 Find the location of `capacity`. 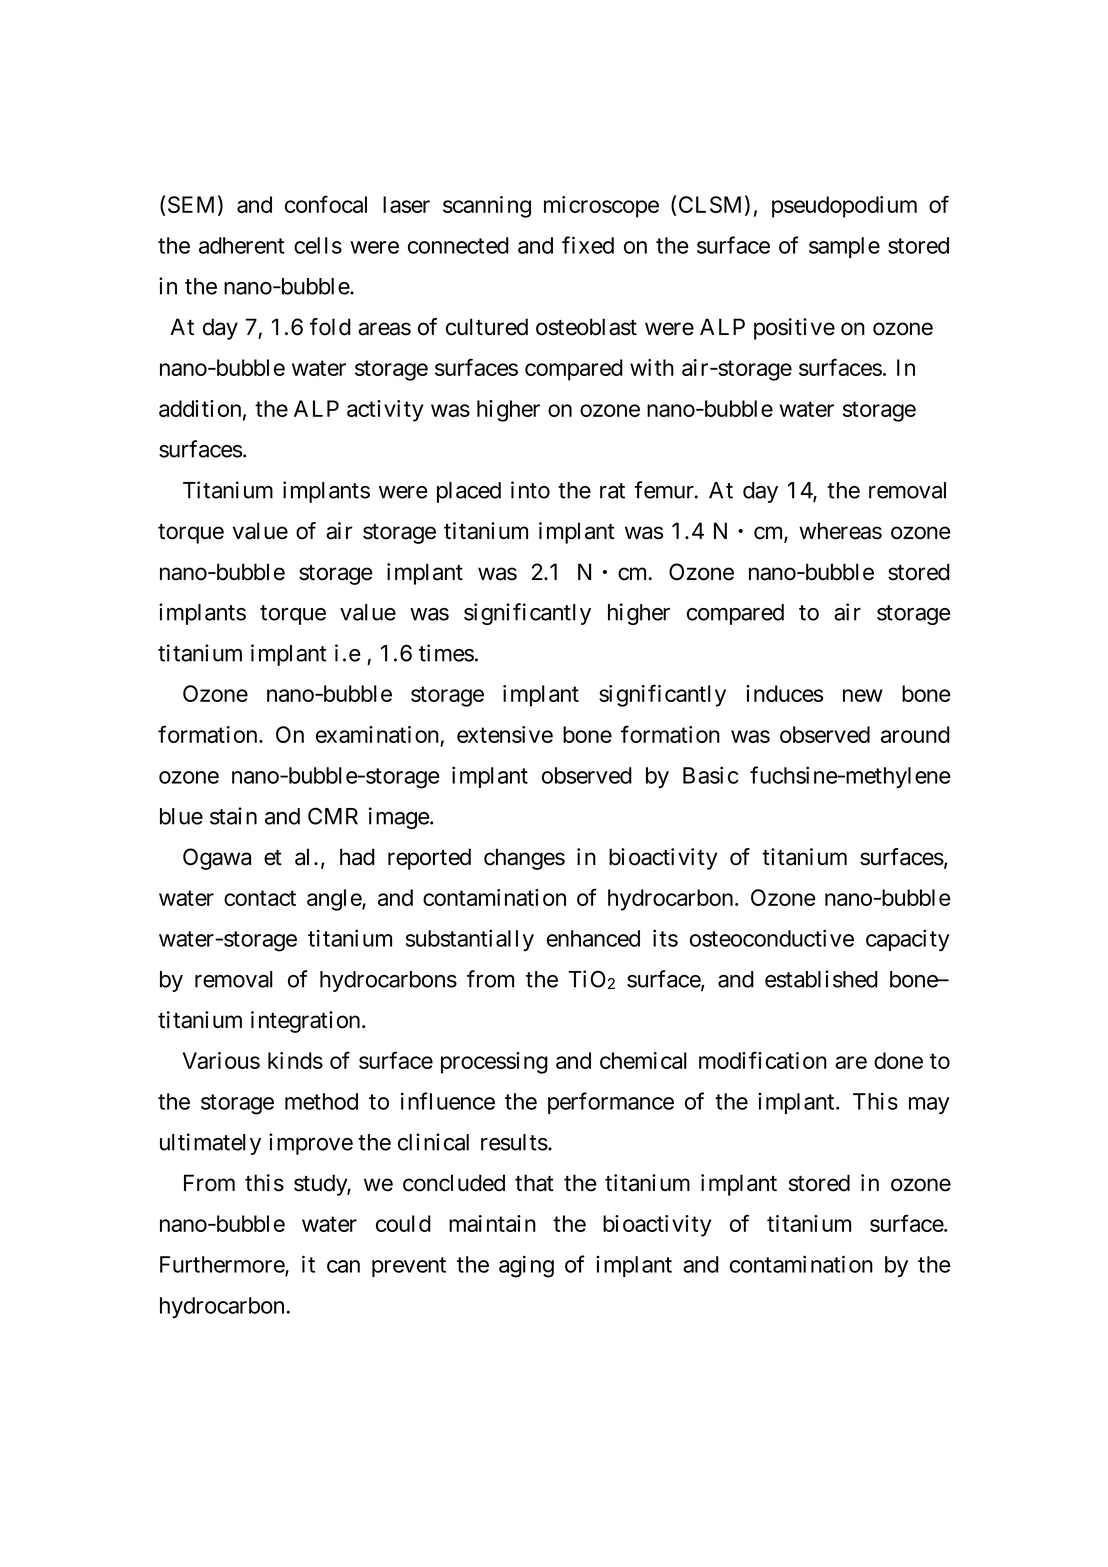

capacity is located at coordinates (908, 940).
